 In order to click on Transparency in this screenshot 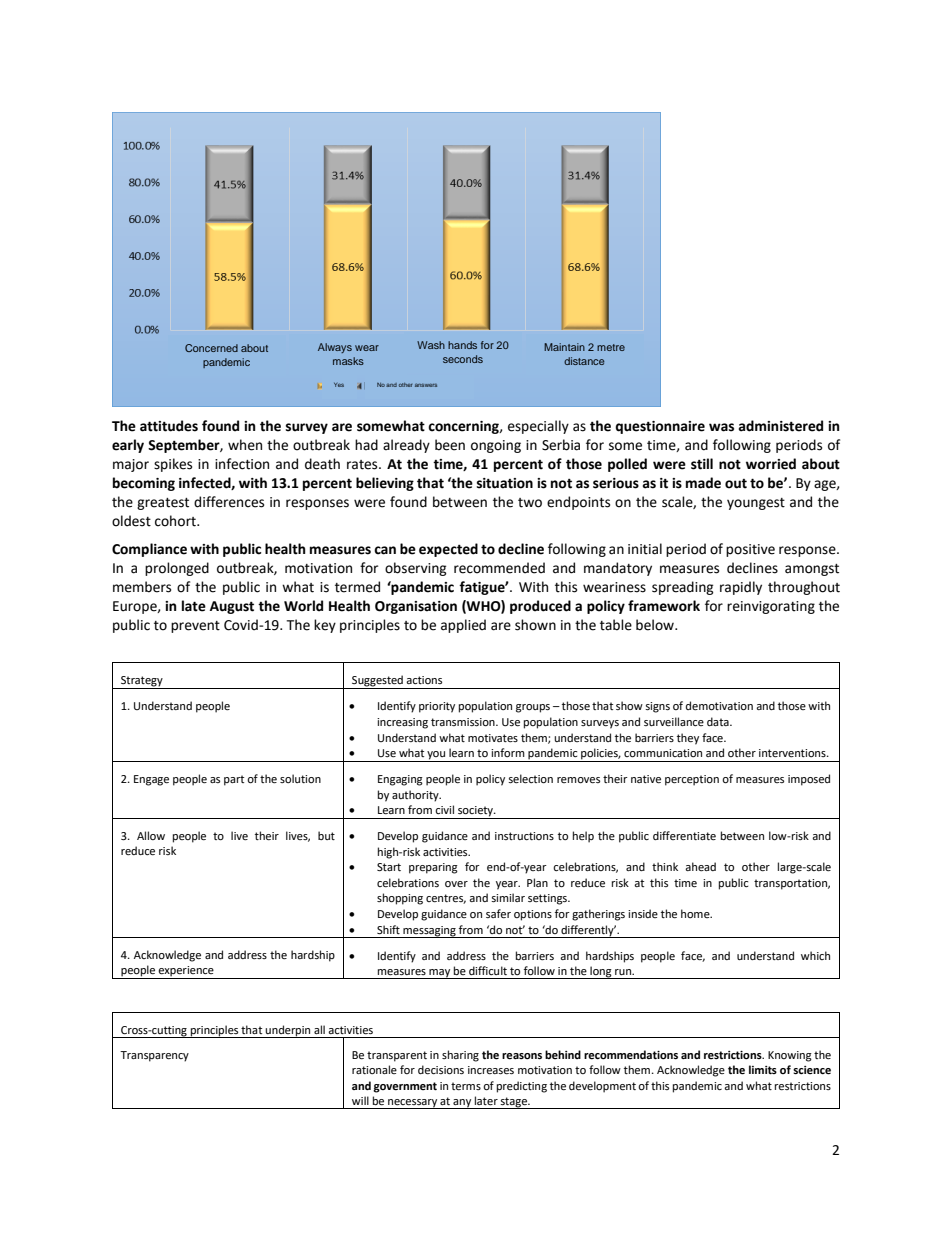, I will do `click(154, 1056)`.
